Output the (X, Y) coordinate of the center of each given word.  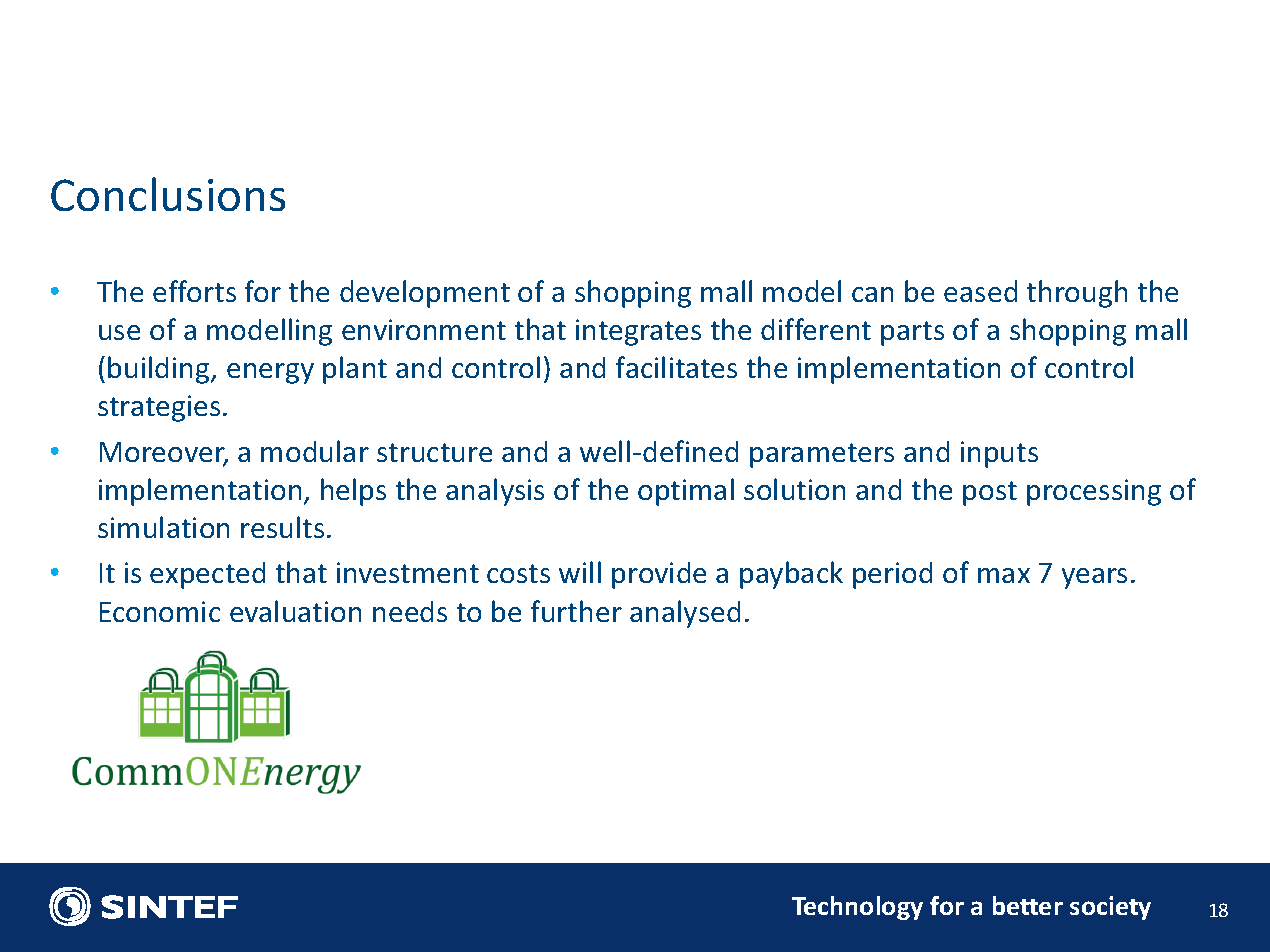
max (1004, 575)
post (990, 493)
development (425, 294)
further (576, 611)
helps (353, 492)
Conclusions (168, 194)
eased (980, 291)
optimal (686, 492)
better (1028, 905)
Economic (160, 611)
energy (270, 373)
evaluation (295, 611)
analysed (685, 614)
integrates (638, 332)
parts (912, 333)
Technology (857, 908)
